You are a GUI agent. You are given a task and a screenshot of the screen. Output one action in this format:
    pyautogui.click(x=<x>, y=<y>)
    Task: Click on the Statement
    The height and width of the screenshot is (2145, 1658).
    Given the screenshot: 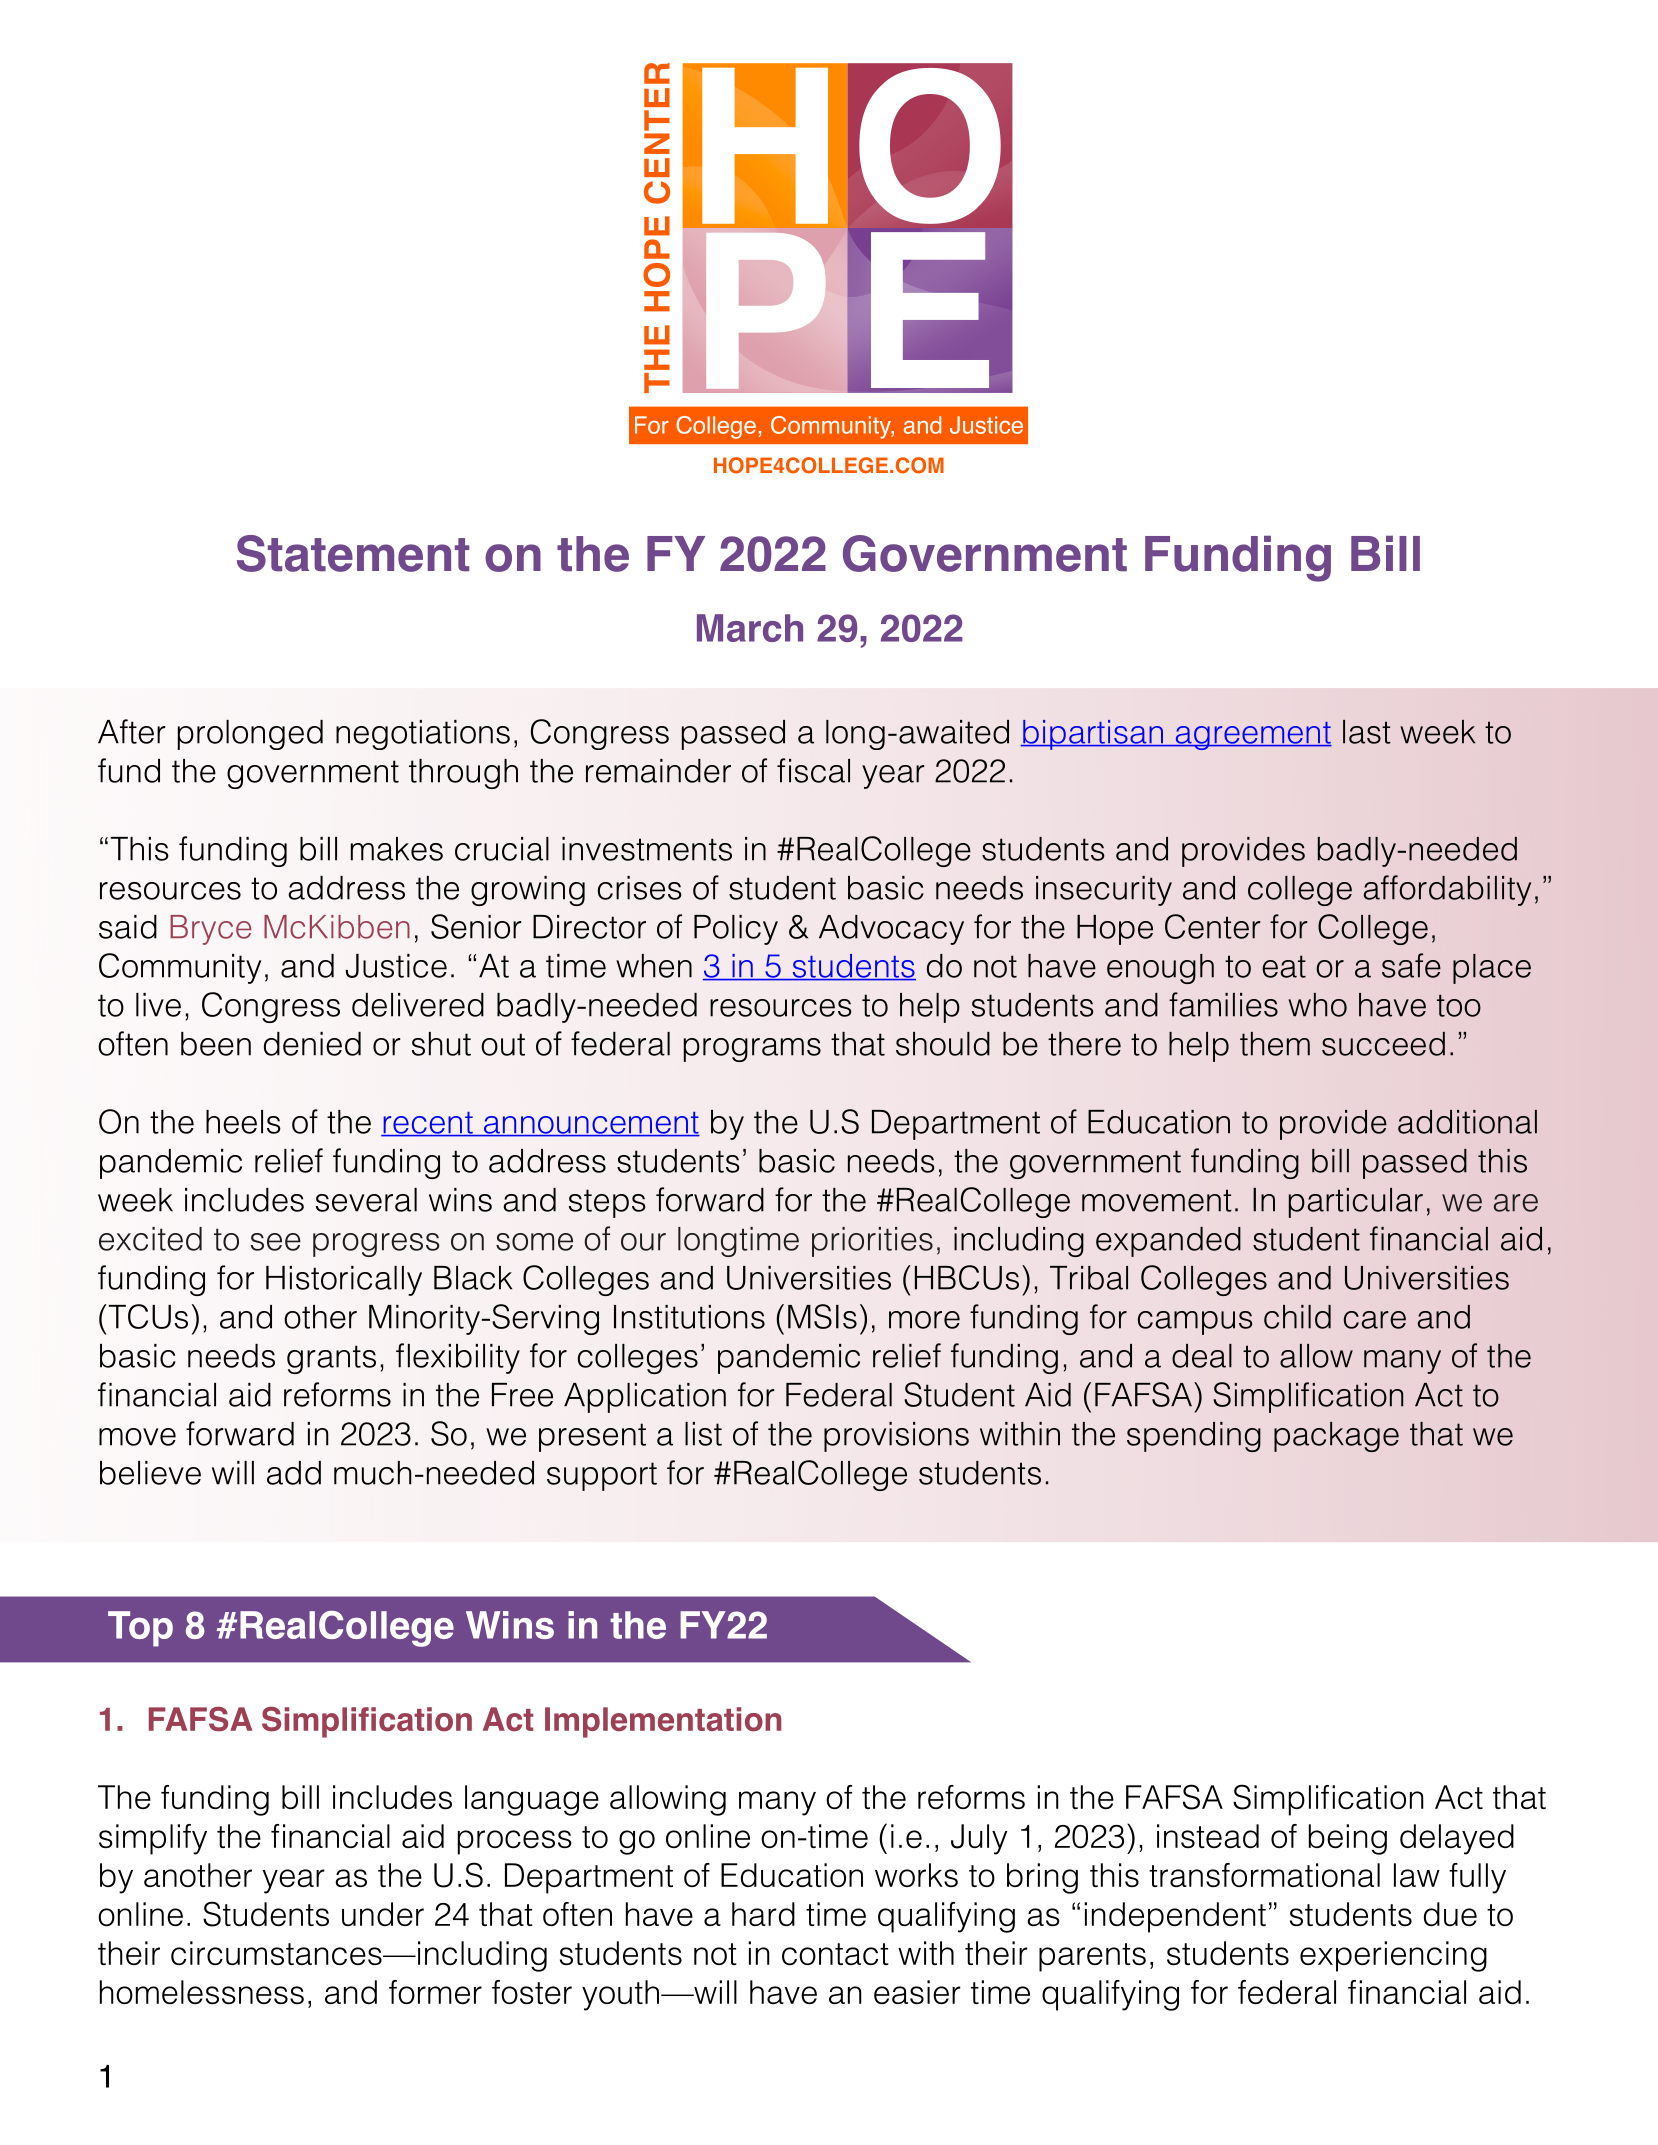 What is the action you would take?
    pyautogui.click(x=353, y=553)
